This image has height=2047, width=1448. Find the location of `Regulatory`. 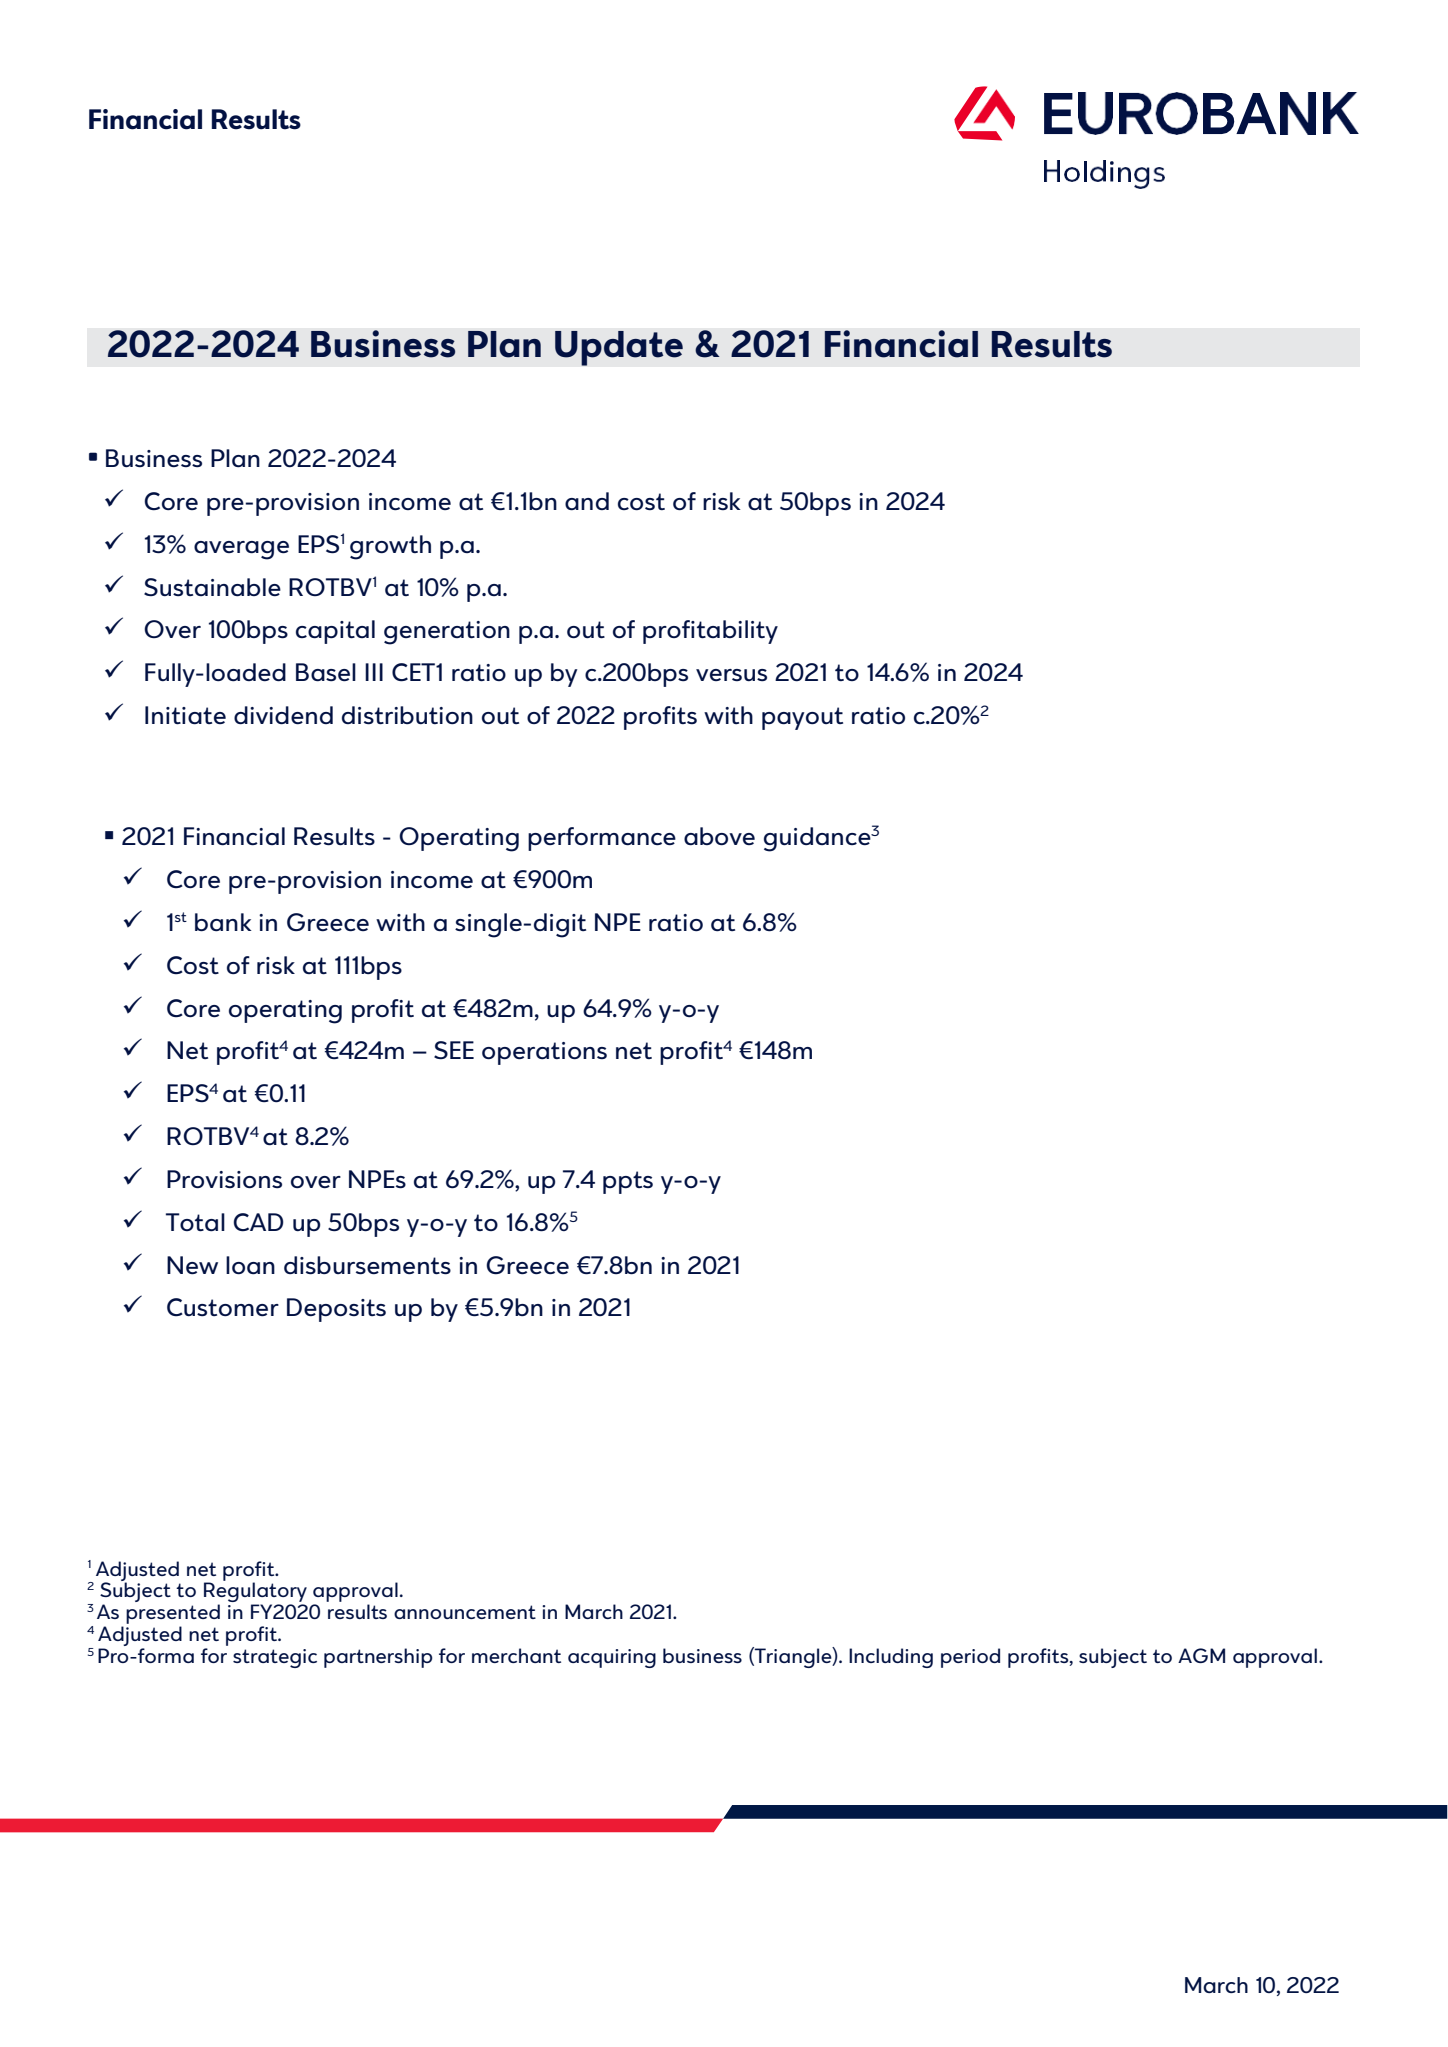

Regulatory is located at coordinates (255, 1592).
